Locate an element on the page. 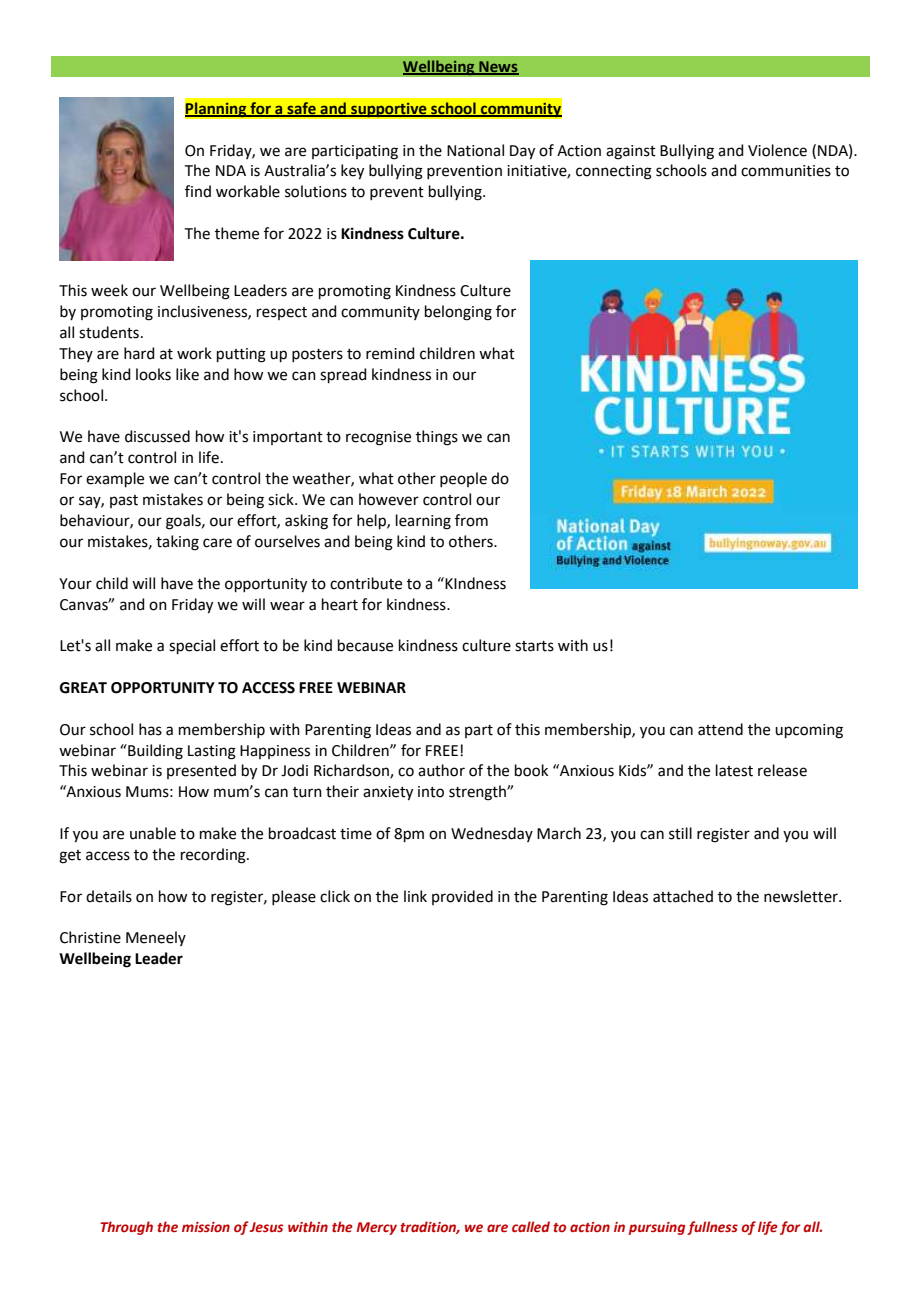 The image size is (924, 1308). National is located at coordinates (475, 150).
